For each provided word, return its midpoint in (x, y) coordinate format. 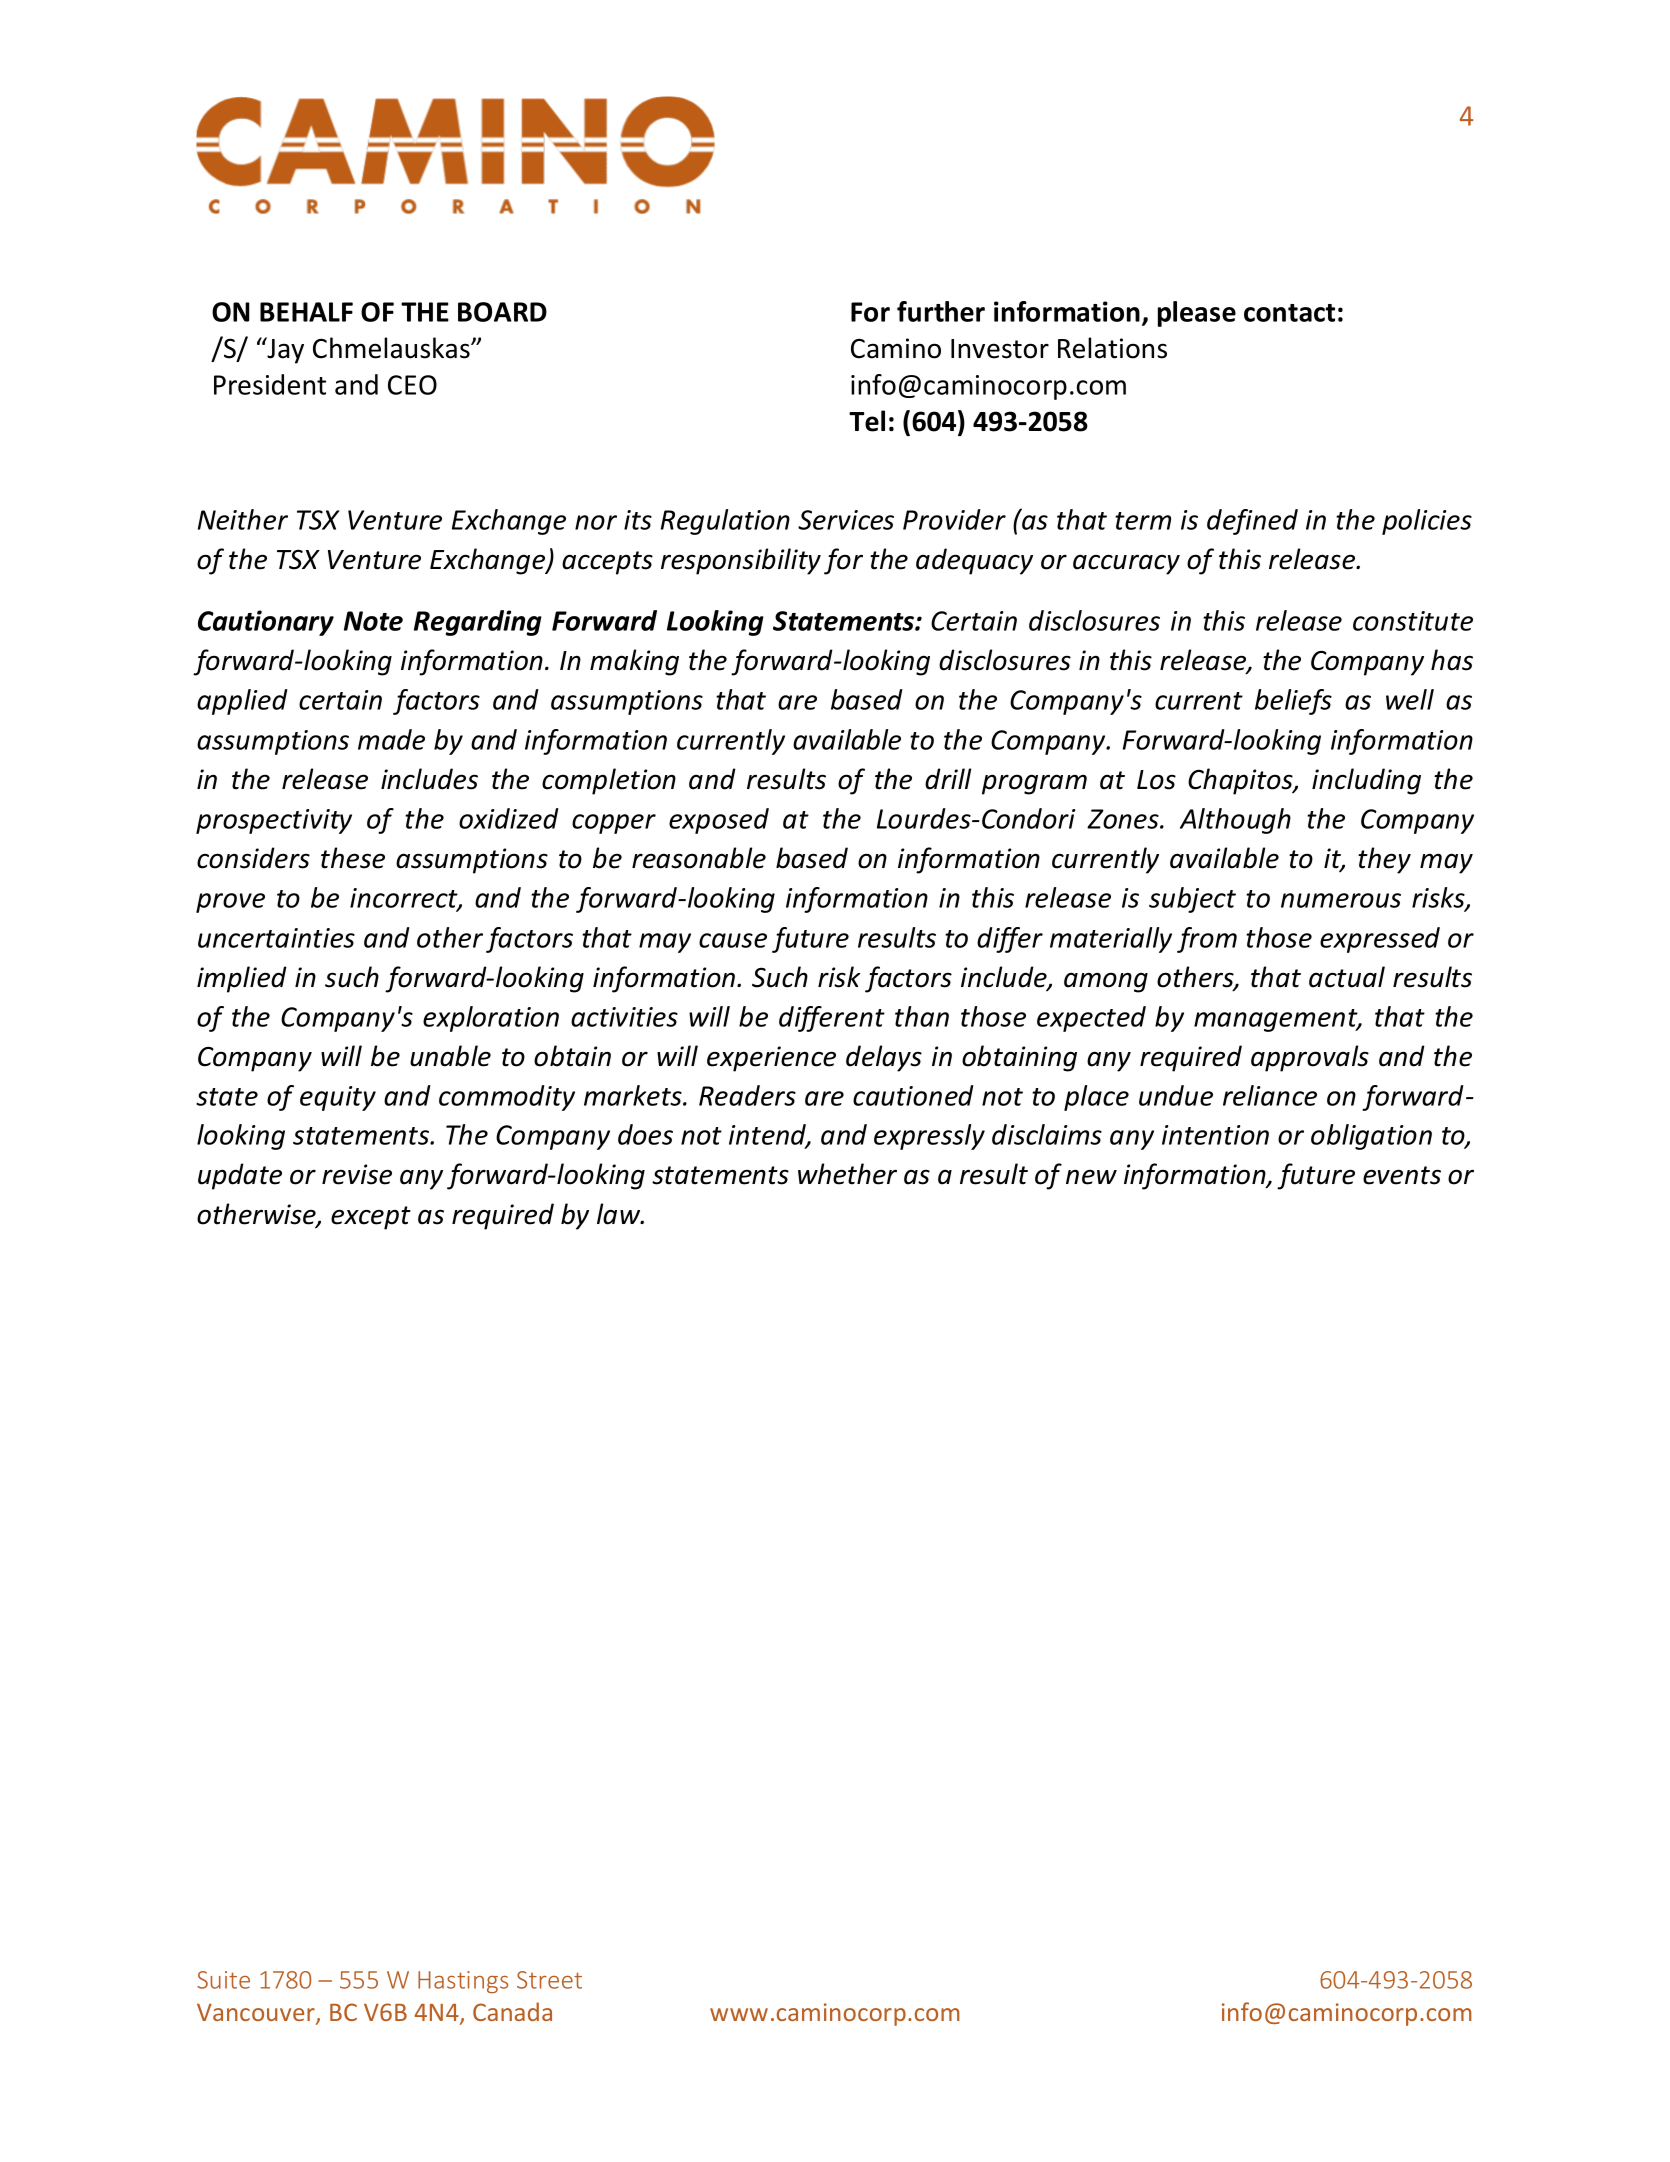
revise (357, 1174)
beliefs (1293, 702)
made (391, 739)
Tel (867, 421)
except (371, 1218)
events (1402, 1175)
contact (1289, 313)
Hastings (463, 1982)
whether (847, 1174)
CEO (412, 385)
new (1091, 1177)
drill (948, 779)
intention (1215, 1135)
